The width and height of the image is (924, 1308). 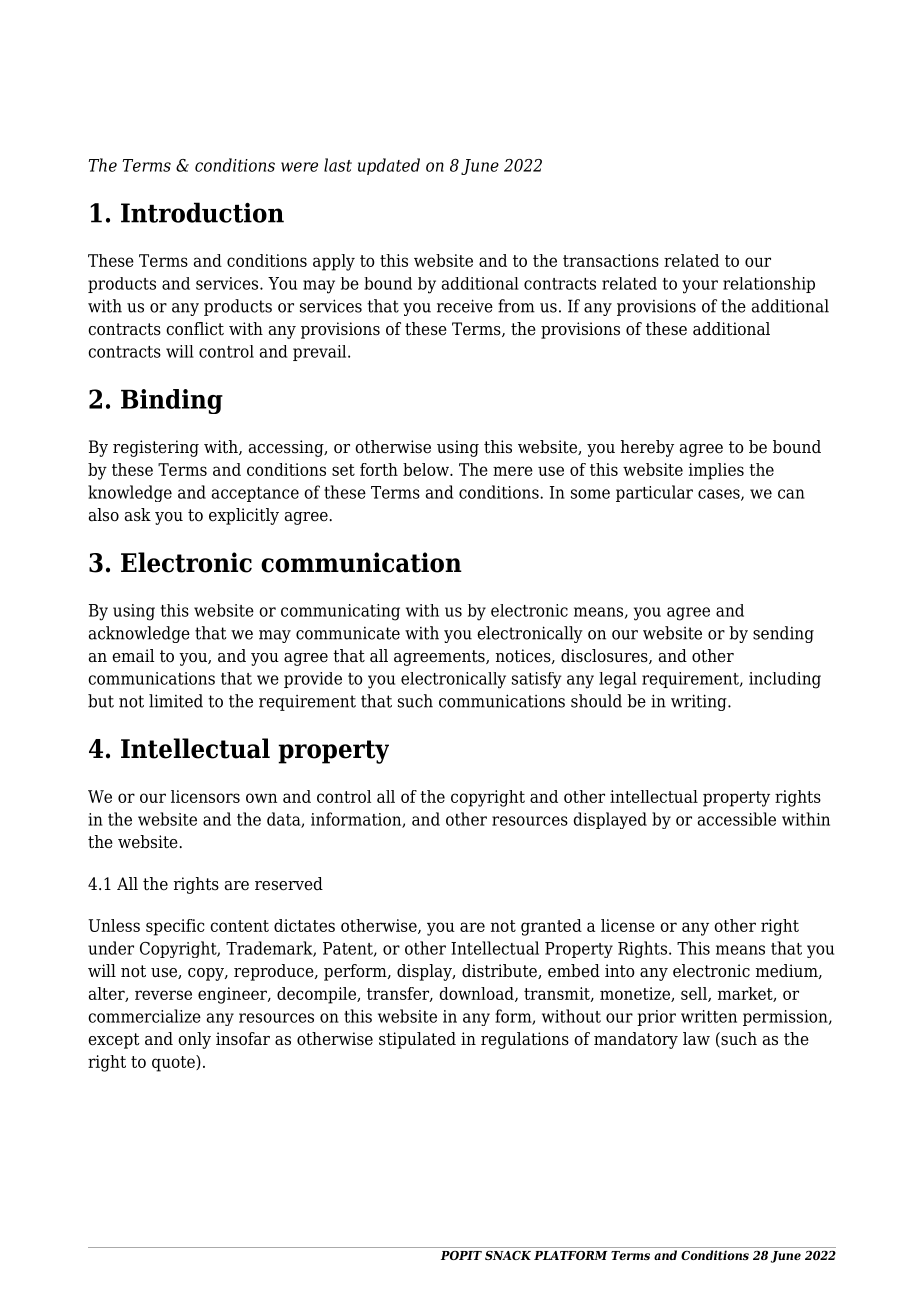 What do you see at coordinates (551, 927) in the image?
I see `granted` at bounding box center [551, 927].
